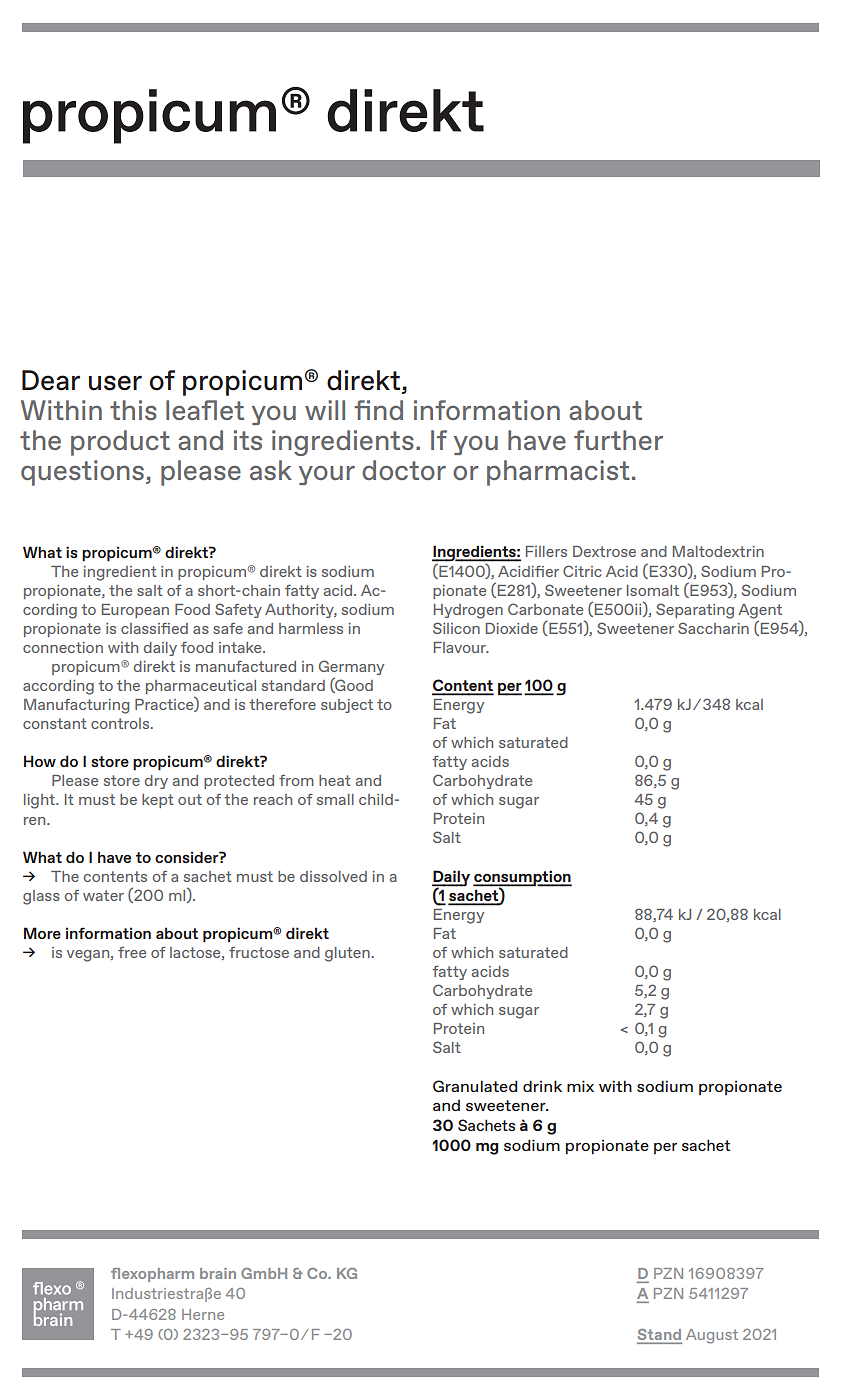  Describe the element at coordinates (103, 895) in the screenshot. I see `water` at that location.
